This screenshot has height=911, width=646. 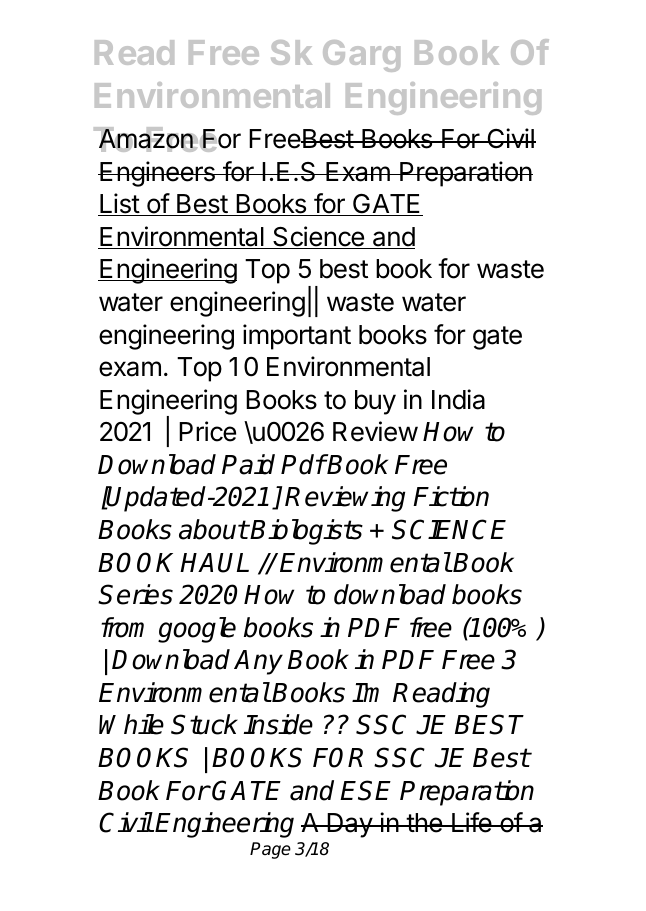 I want to click on India, so click(x=458, y=399).
